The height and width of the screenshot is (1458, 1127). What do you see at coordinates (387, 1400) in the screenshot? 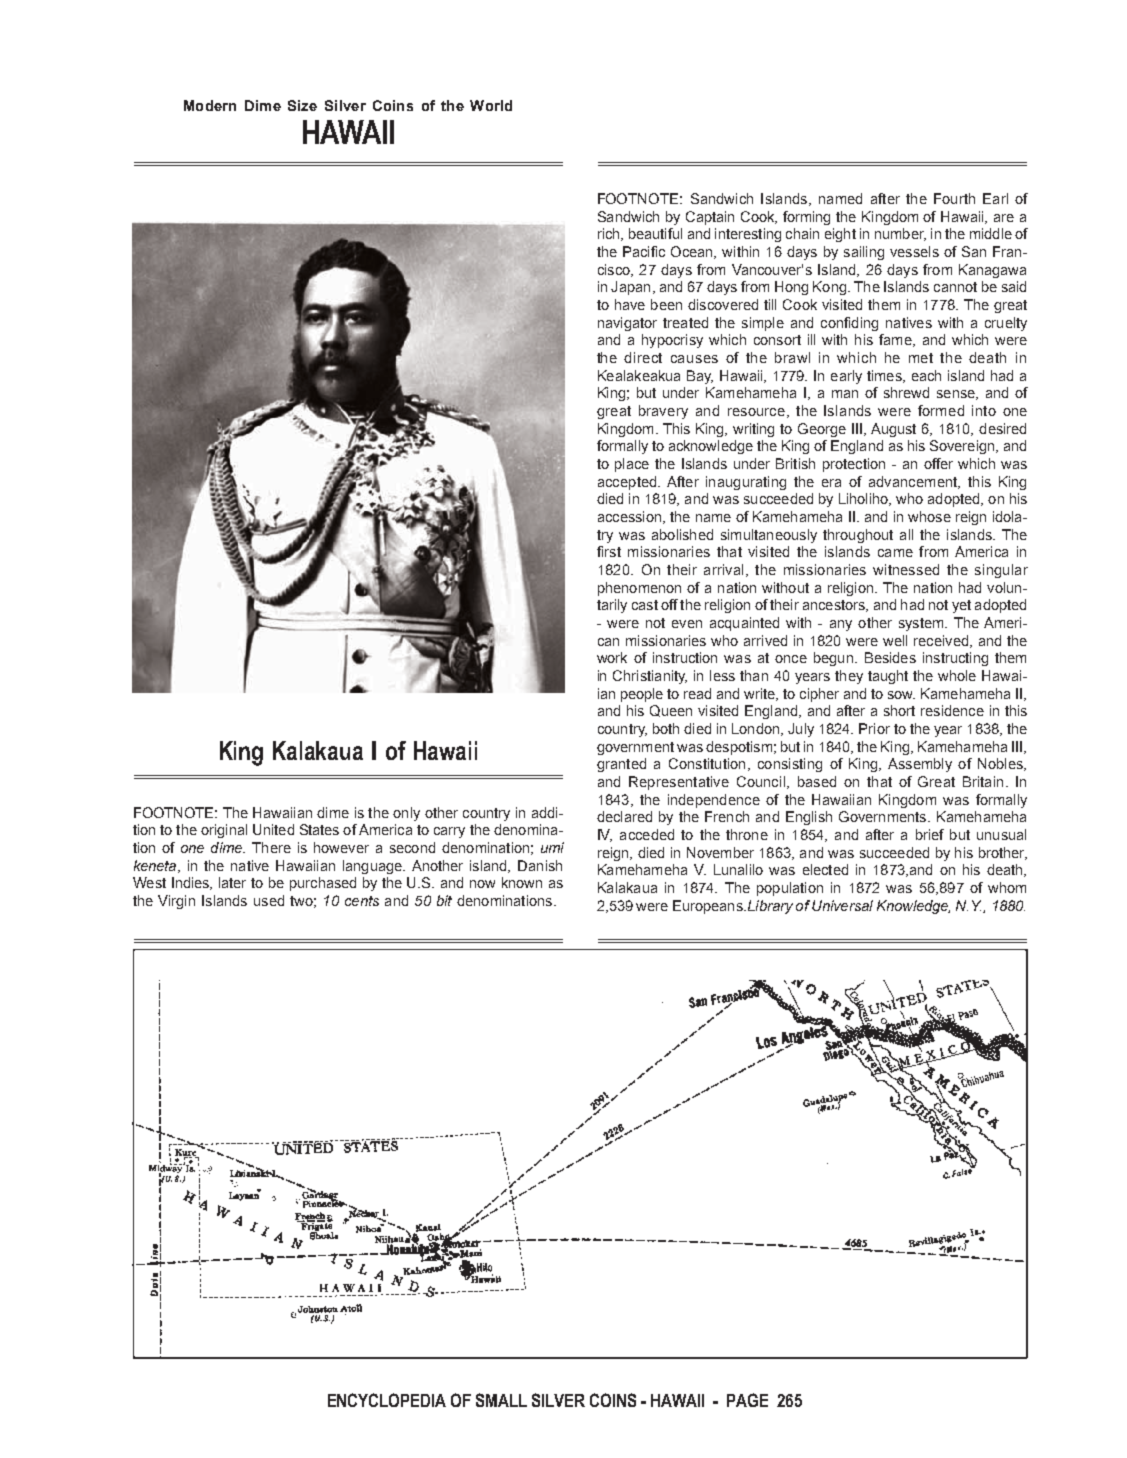
I see `ENCYCLOPEDIA` at bounding box center [387, 1400].
